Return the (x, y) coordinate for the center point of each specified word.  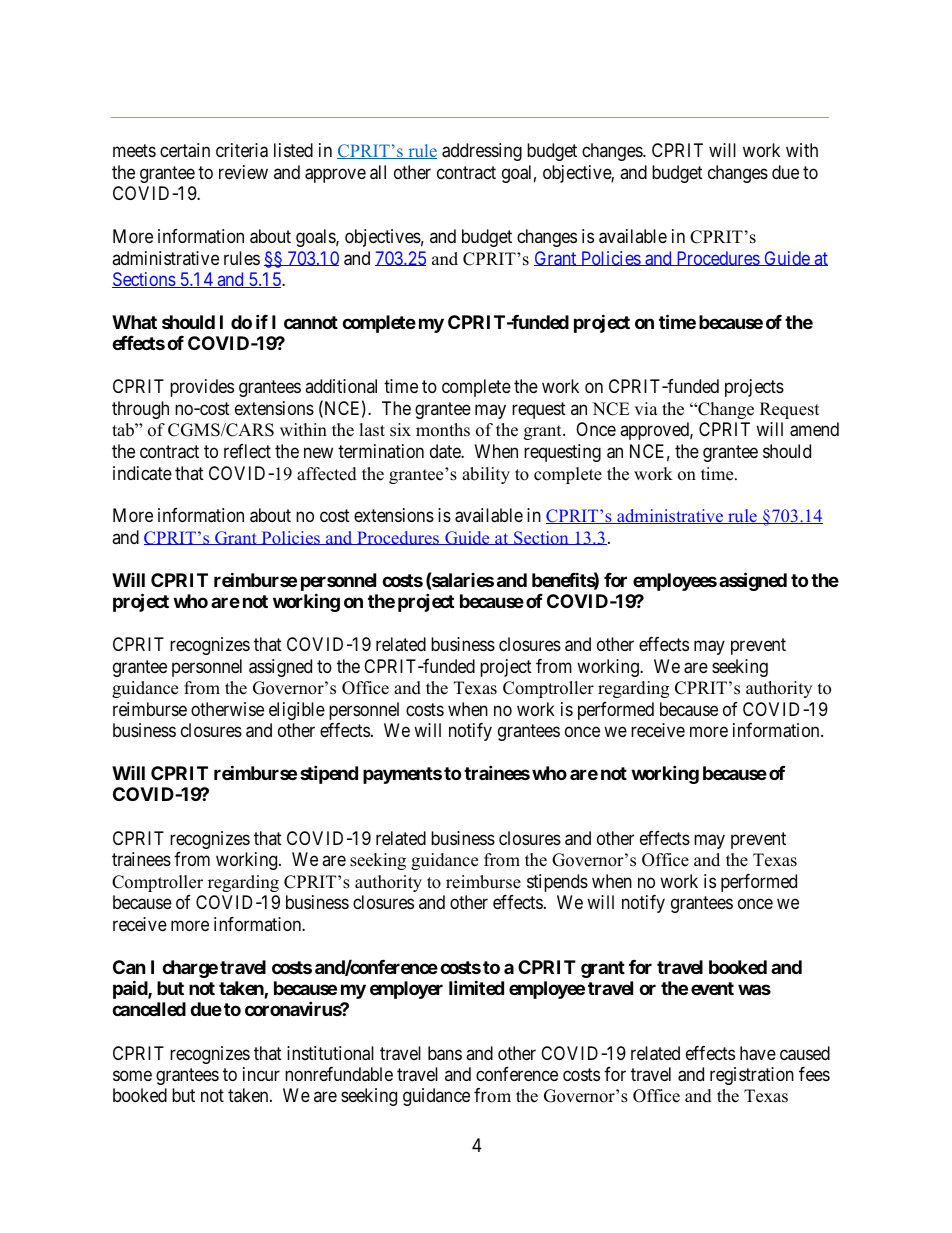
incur (261, 1074)
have (758, 1053)
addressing (482, 152)
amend (814, 429)
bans (445, 1053)
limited (476, 987)
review (243, 172)
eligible (297, 711)
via (646, 408)
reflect (247, 451)
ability (486, 475)
